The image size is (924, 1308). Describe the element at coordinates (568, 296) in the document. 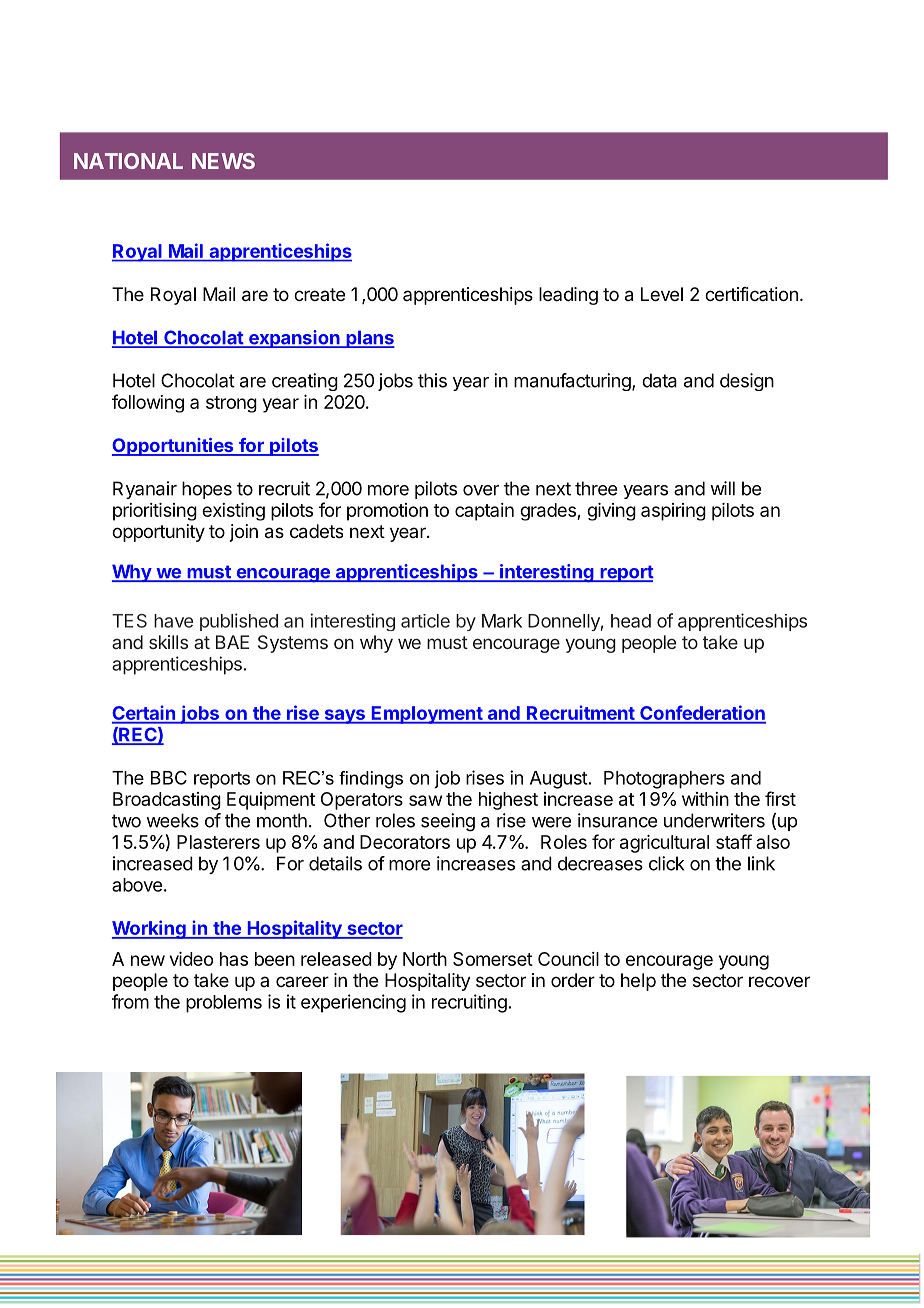

I see `leading` at that location.
